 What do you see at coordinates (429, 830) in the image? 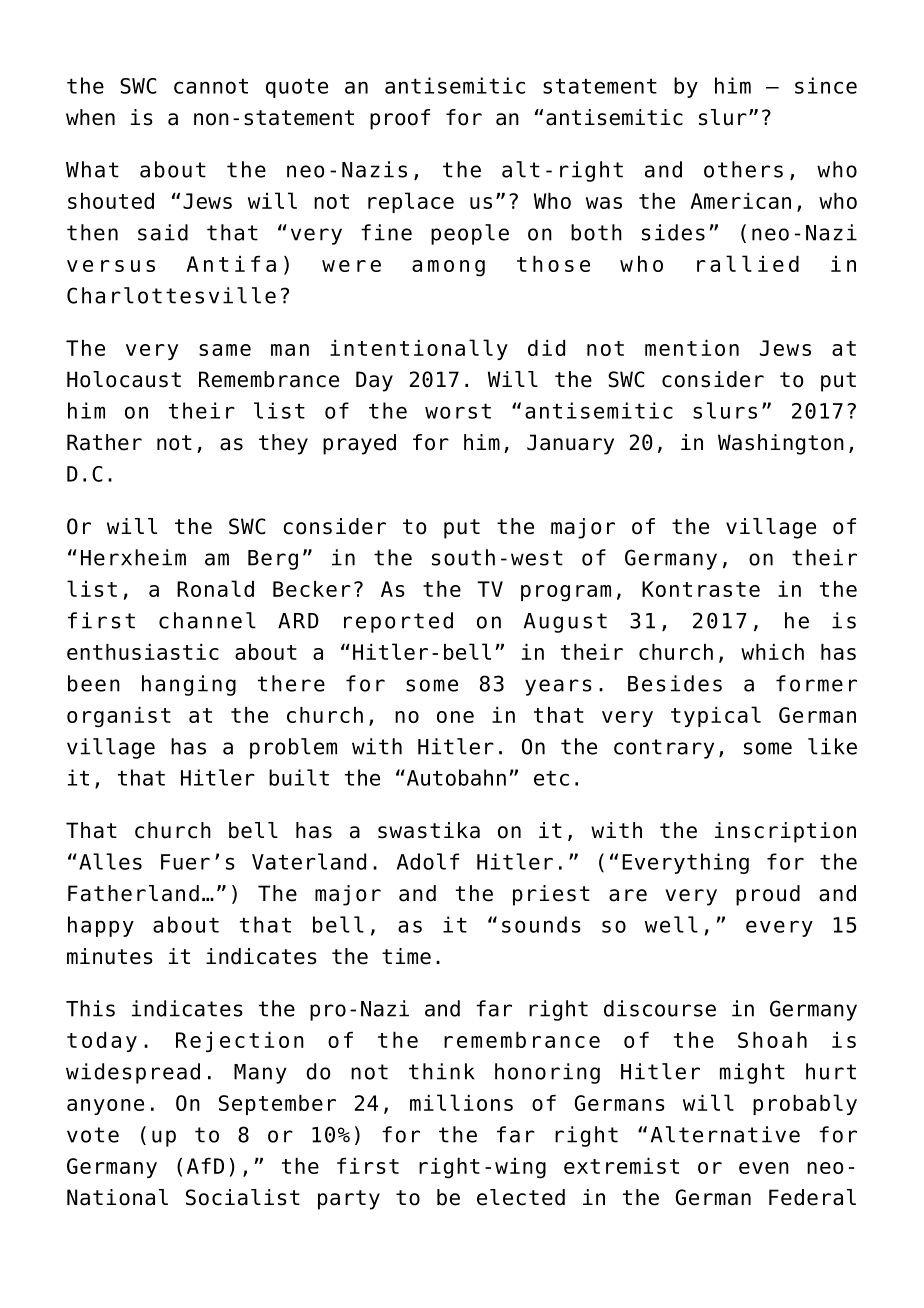
I see `swastika` at bounding box center [429, 830].
